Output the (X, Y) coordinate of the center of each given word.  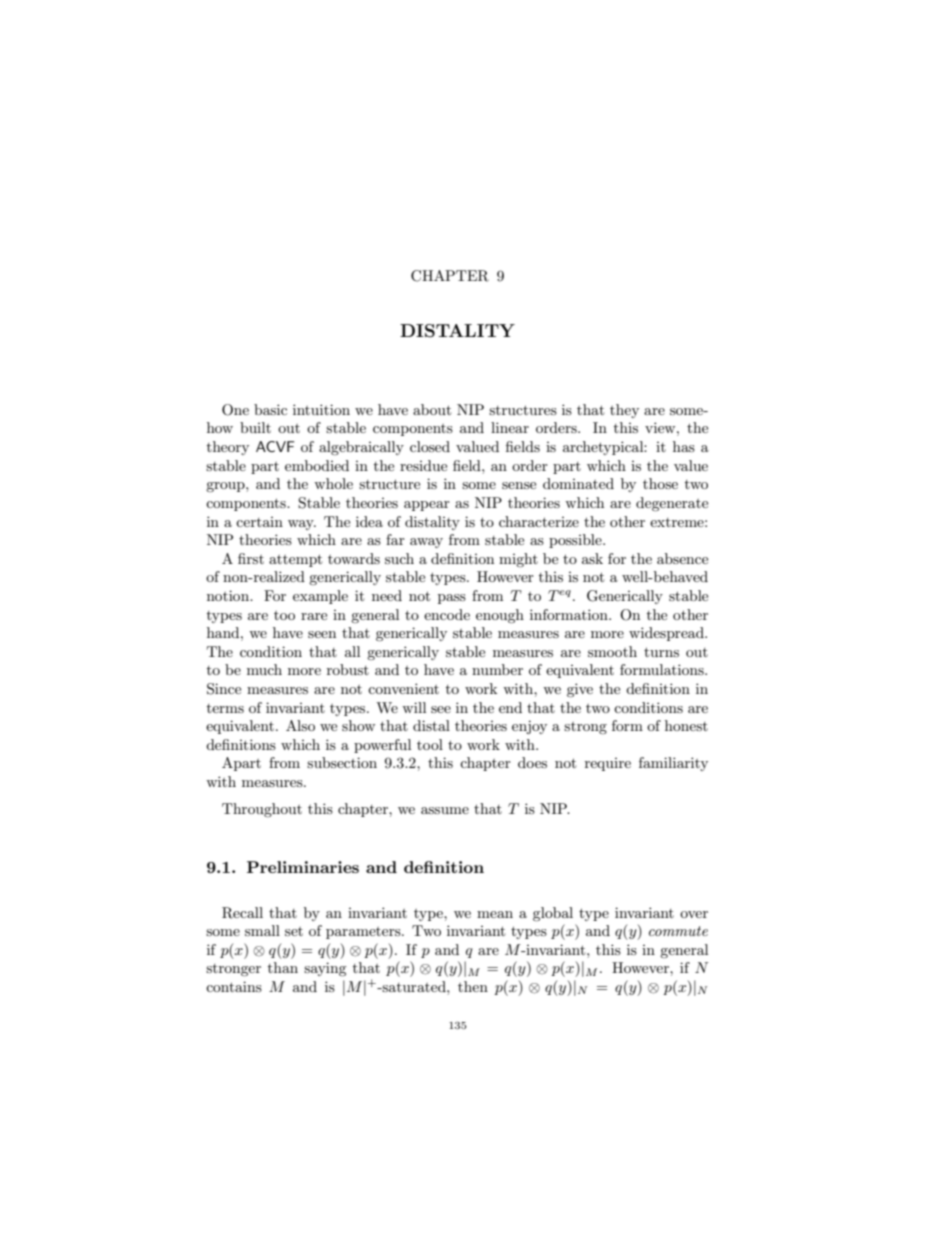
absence (682, 558)
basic (270, 409)
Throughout (262, 810)
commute (678, 931)
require (608, 764)
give (580, 690)
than (283, 967)
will (414, 707)
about (432, 409)
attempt (295, 560)
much (264, 669)
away (426, 543)
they (624, 411)
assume (445, 810)
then (473, 986)
